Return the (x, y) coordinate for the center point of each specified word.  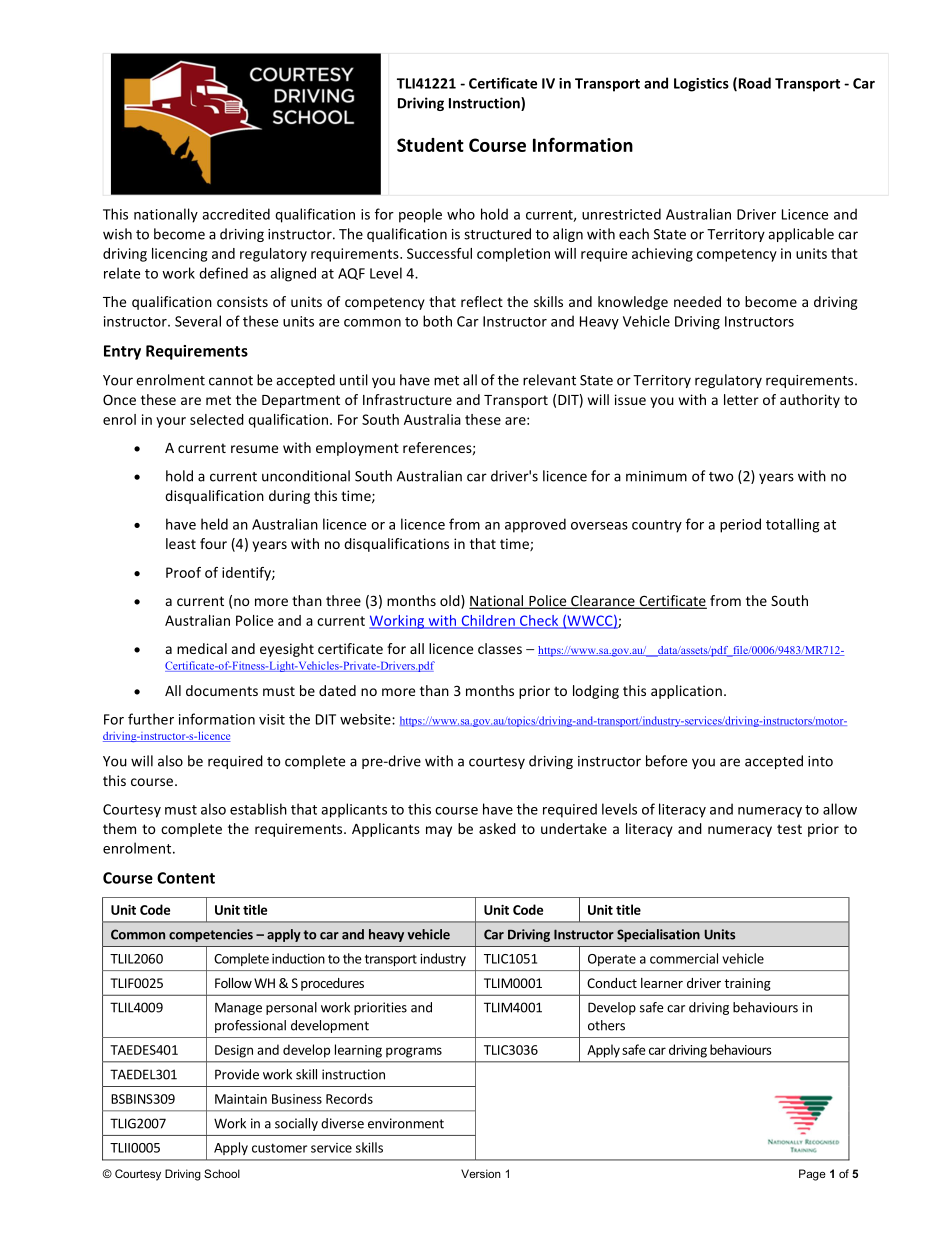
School (222, 1173)
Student (430, 145)
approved (535, 525)
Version (481, 1173)
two (721, 477)
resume (254, 449)
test (789, 829)
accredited (236, 214)
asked (497, 828)
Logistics (701, 85)
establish (258, 809)
